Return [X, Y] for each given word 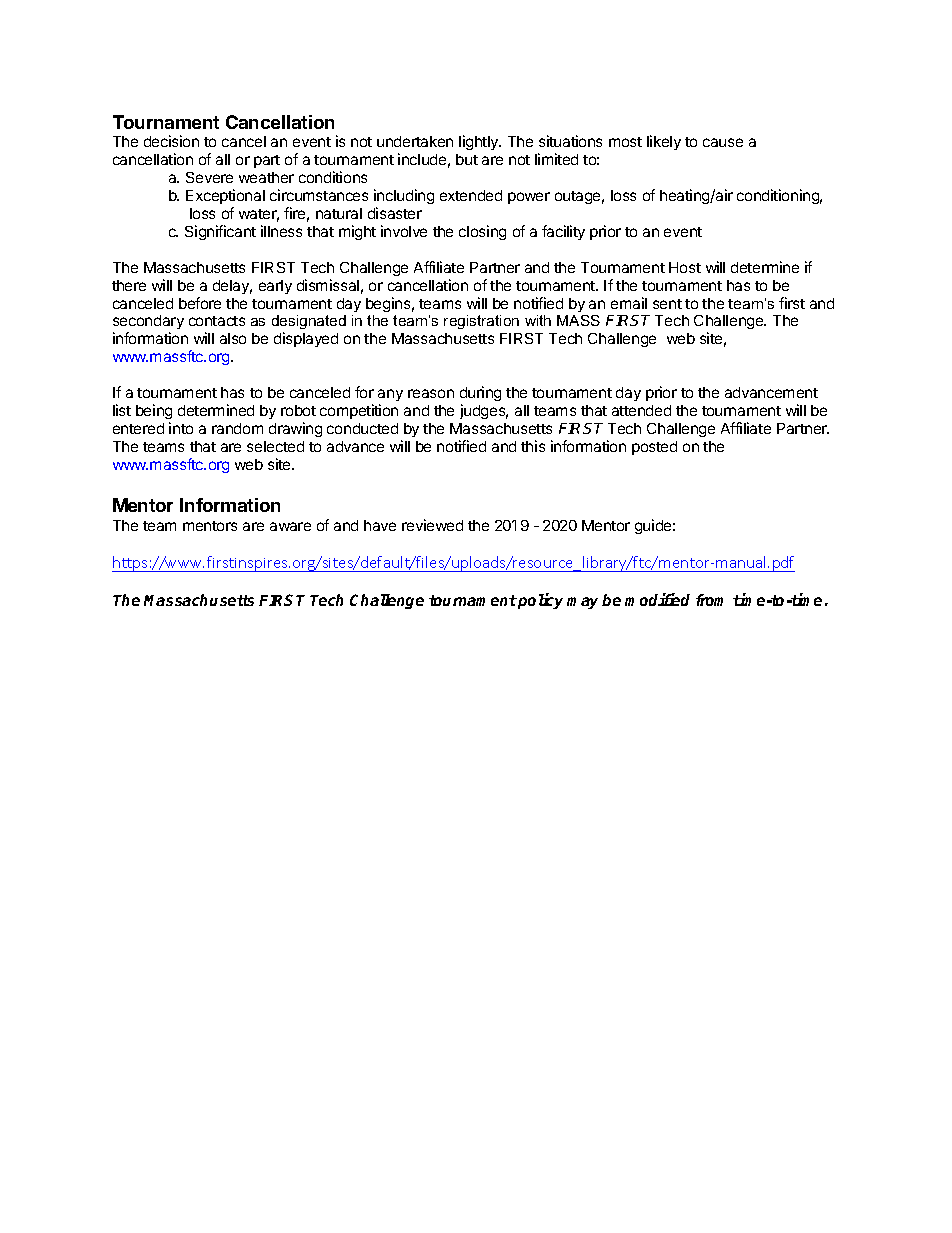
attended [641, 410]
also [233, 338]
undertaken [415, 141]
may [582, 603]
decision [171, 141]
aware [290, 526]
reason [431, 393]
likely [664, 142]
